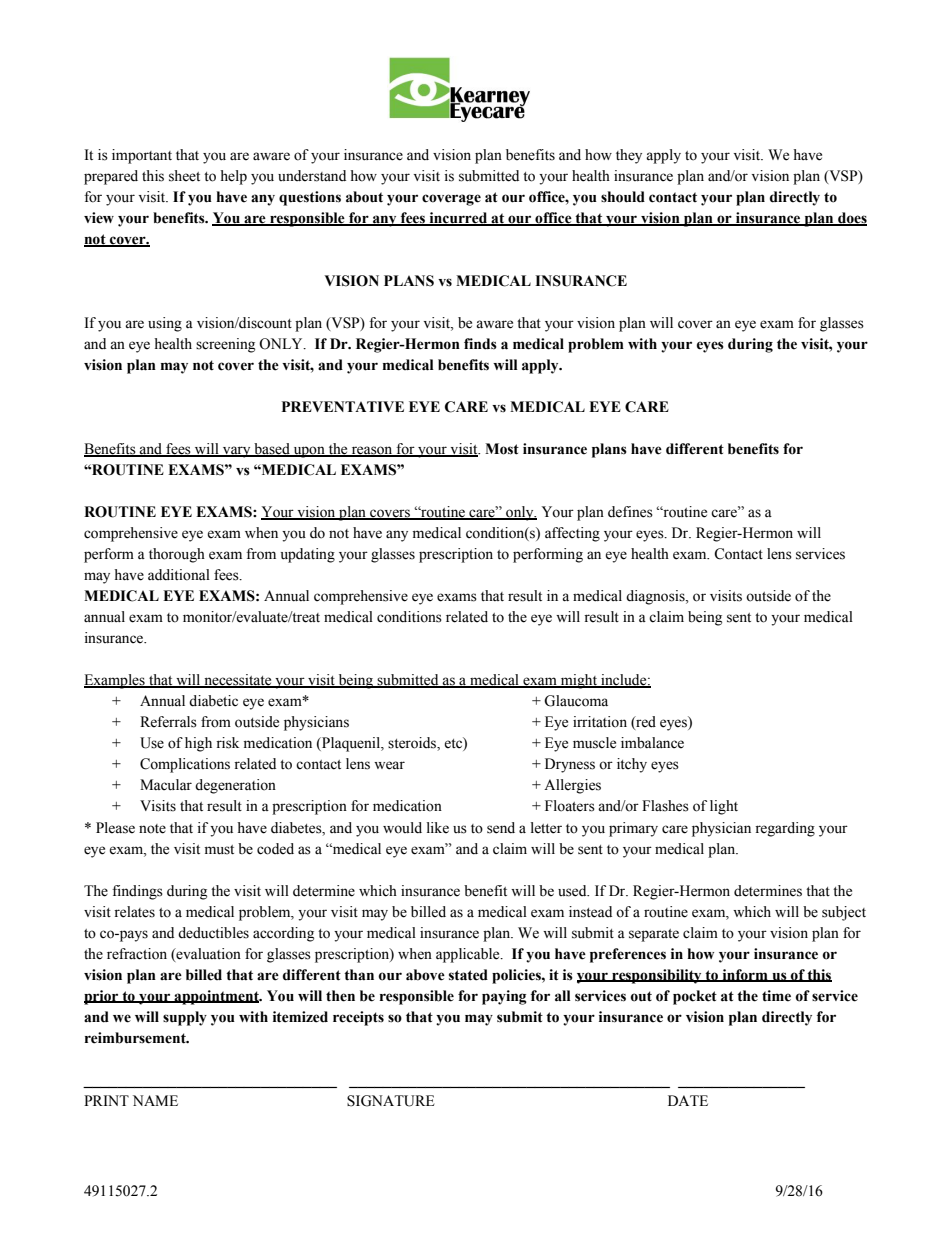 The width and height of the screenshot is (952, 1233). I want to click on additional, so click(179, 575).
